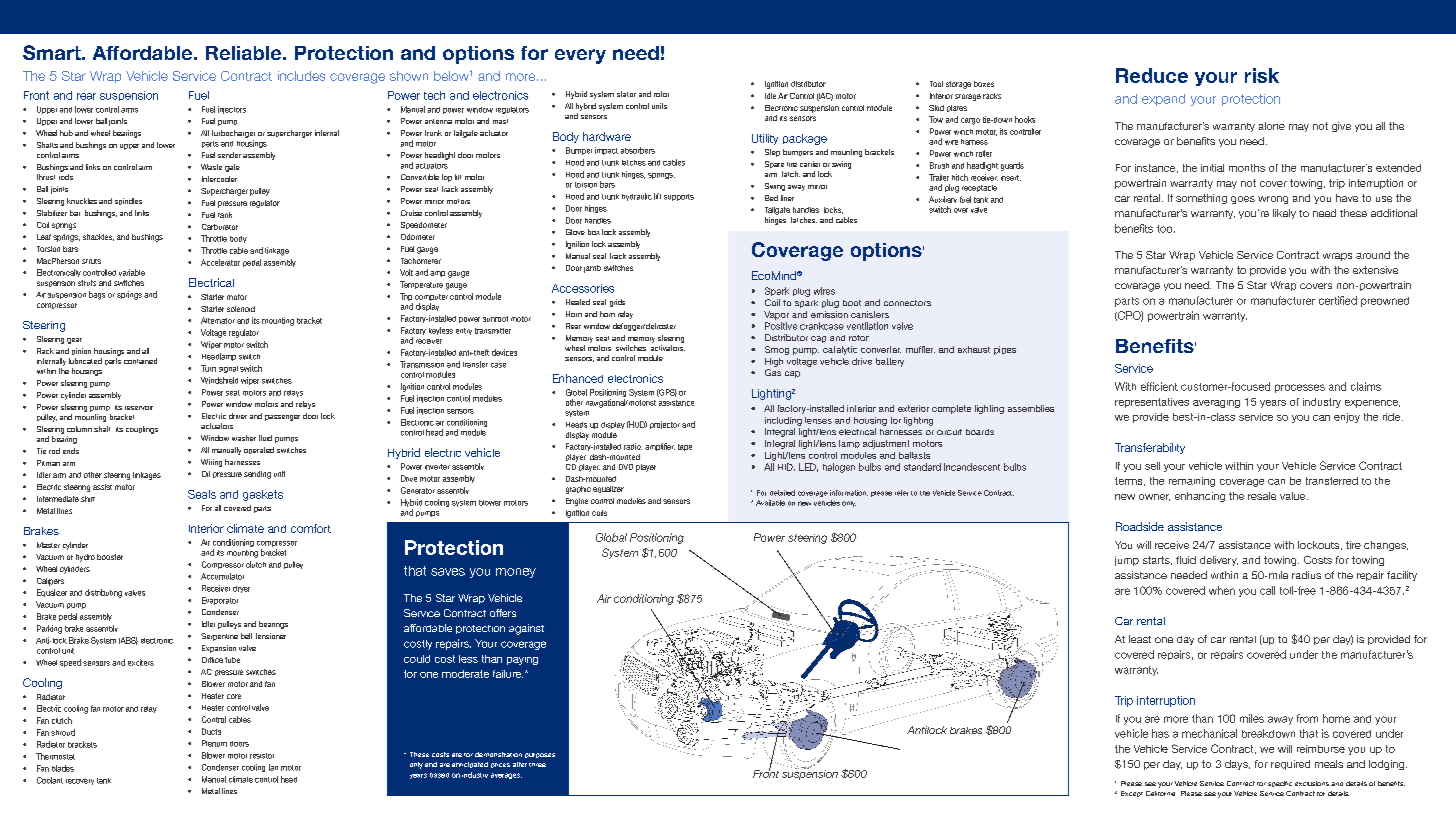 The image size is (1456, 819). What do you see at coordinates (1216, 404) in the screenshot?
I see `averaging` at bounding box center [1216, 404].
